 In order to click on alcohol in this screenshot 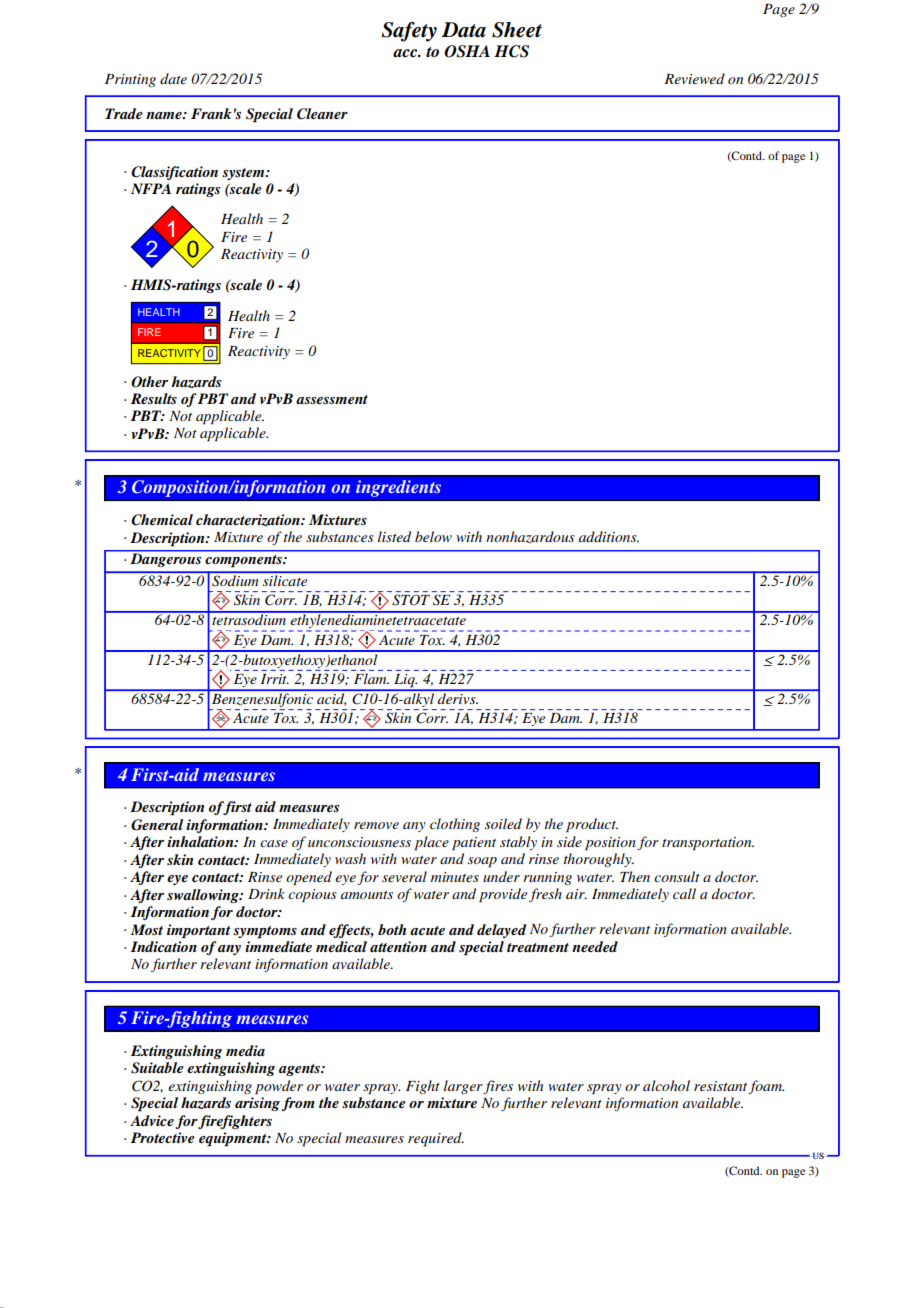, I will do `click(666, 1085)`.
